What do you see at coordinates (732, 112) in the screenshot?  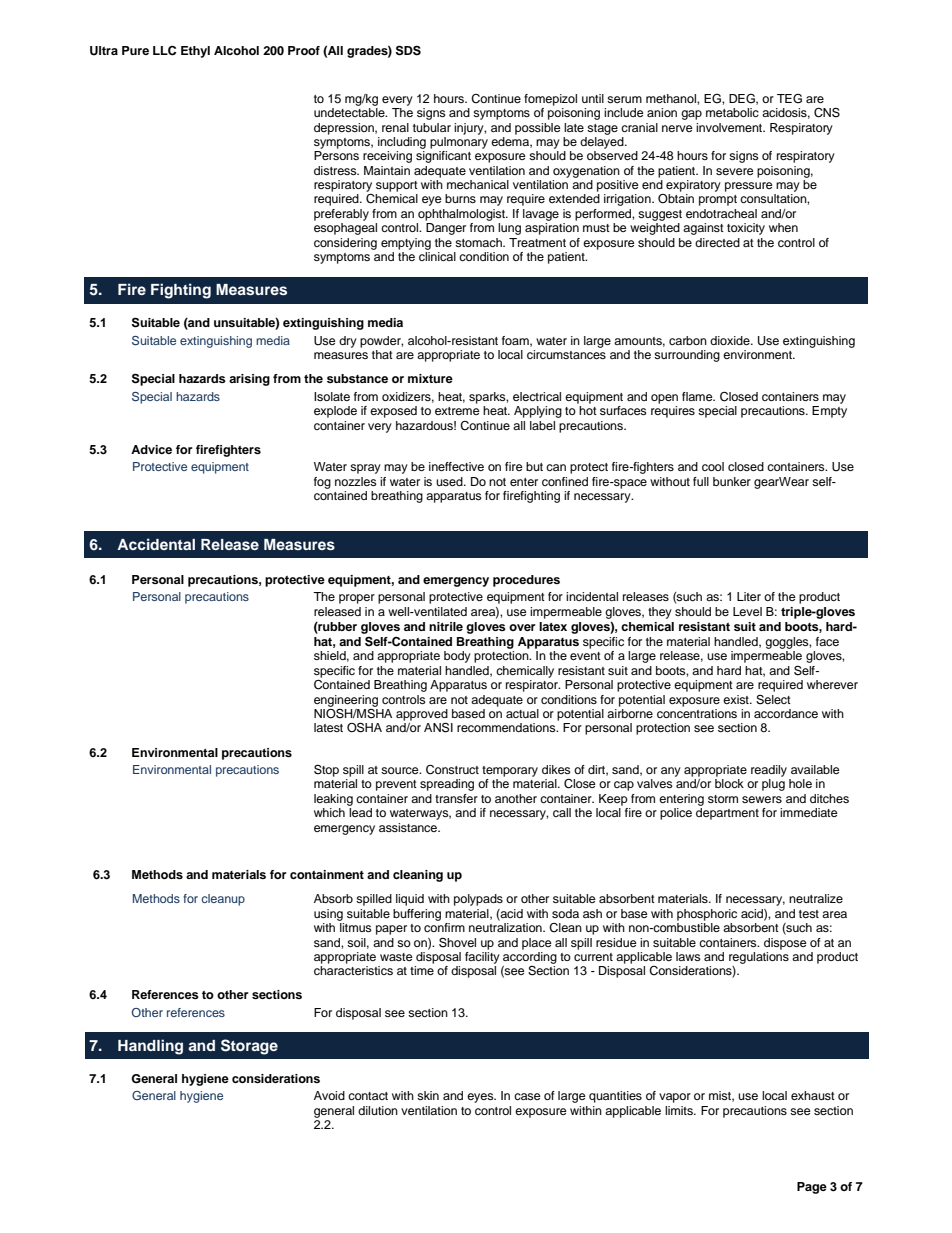 I see `metabolic` at bounding box center [732, 112].
